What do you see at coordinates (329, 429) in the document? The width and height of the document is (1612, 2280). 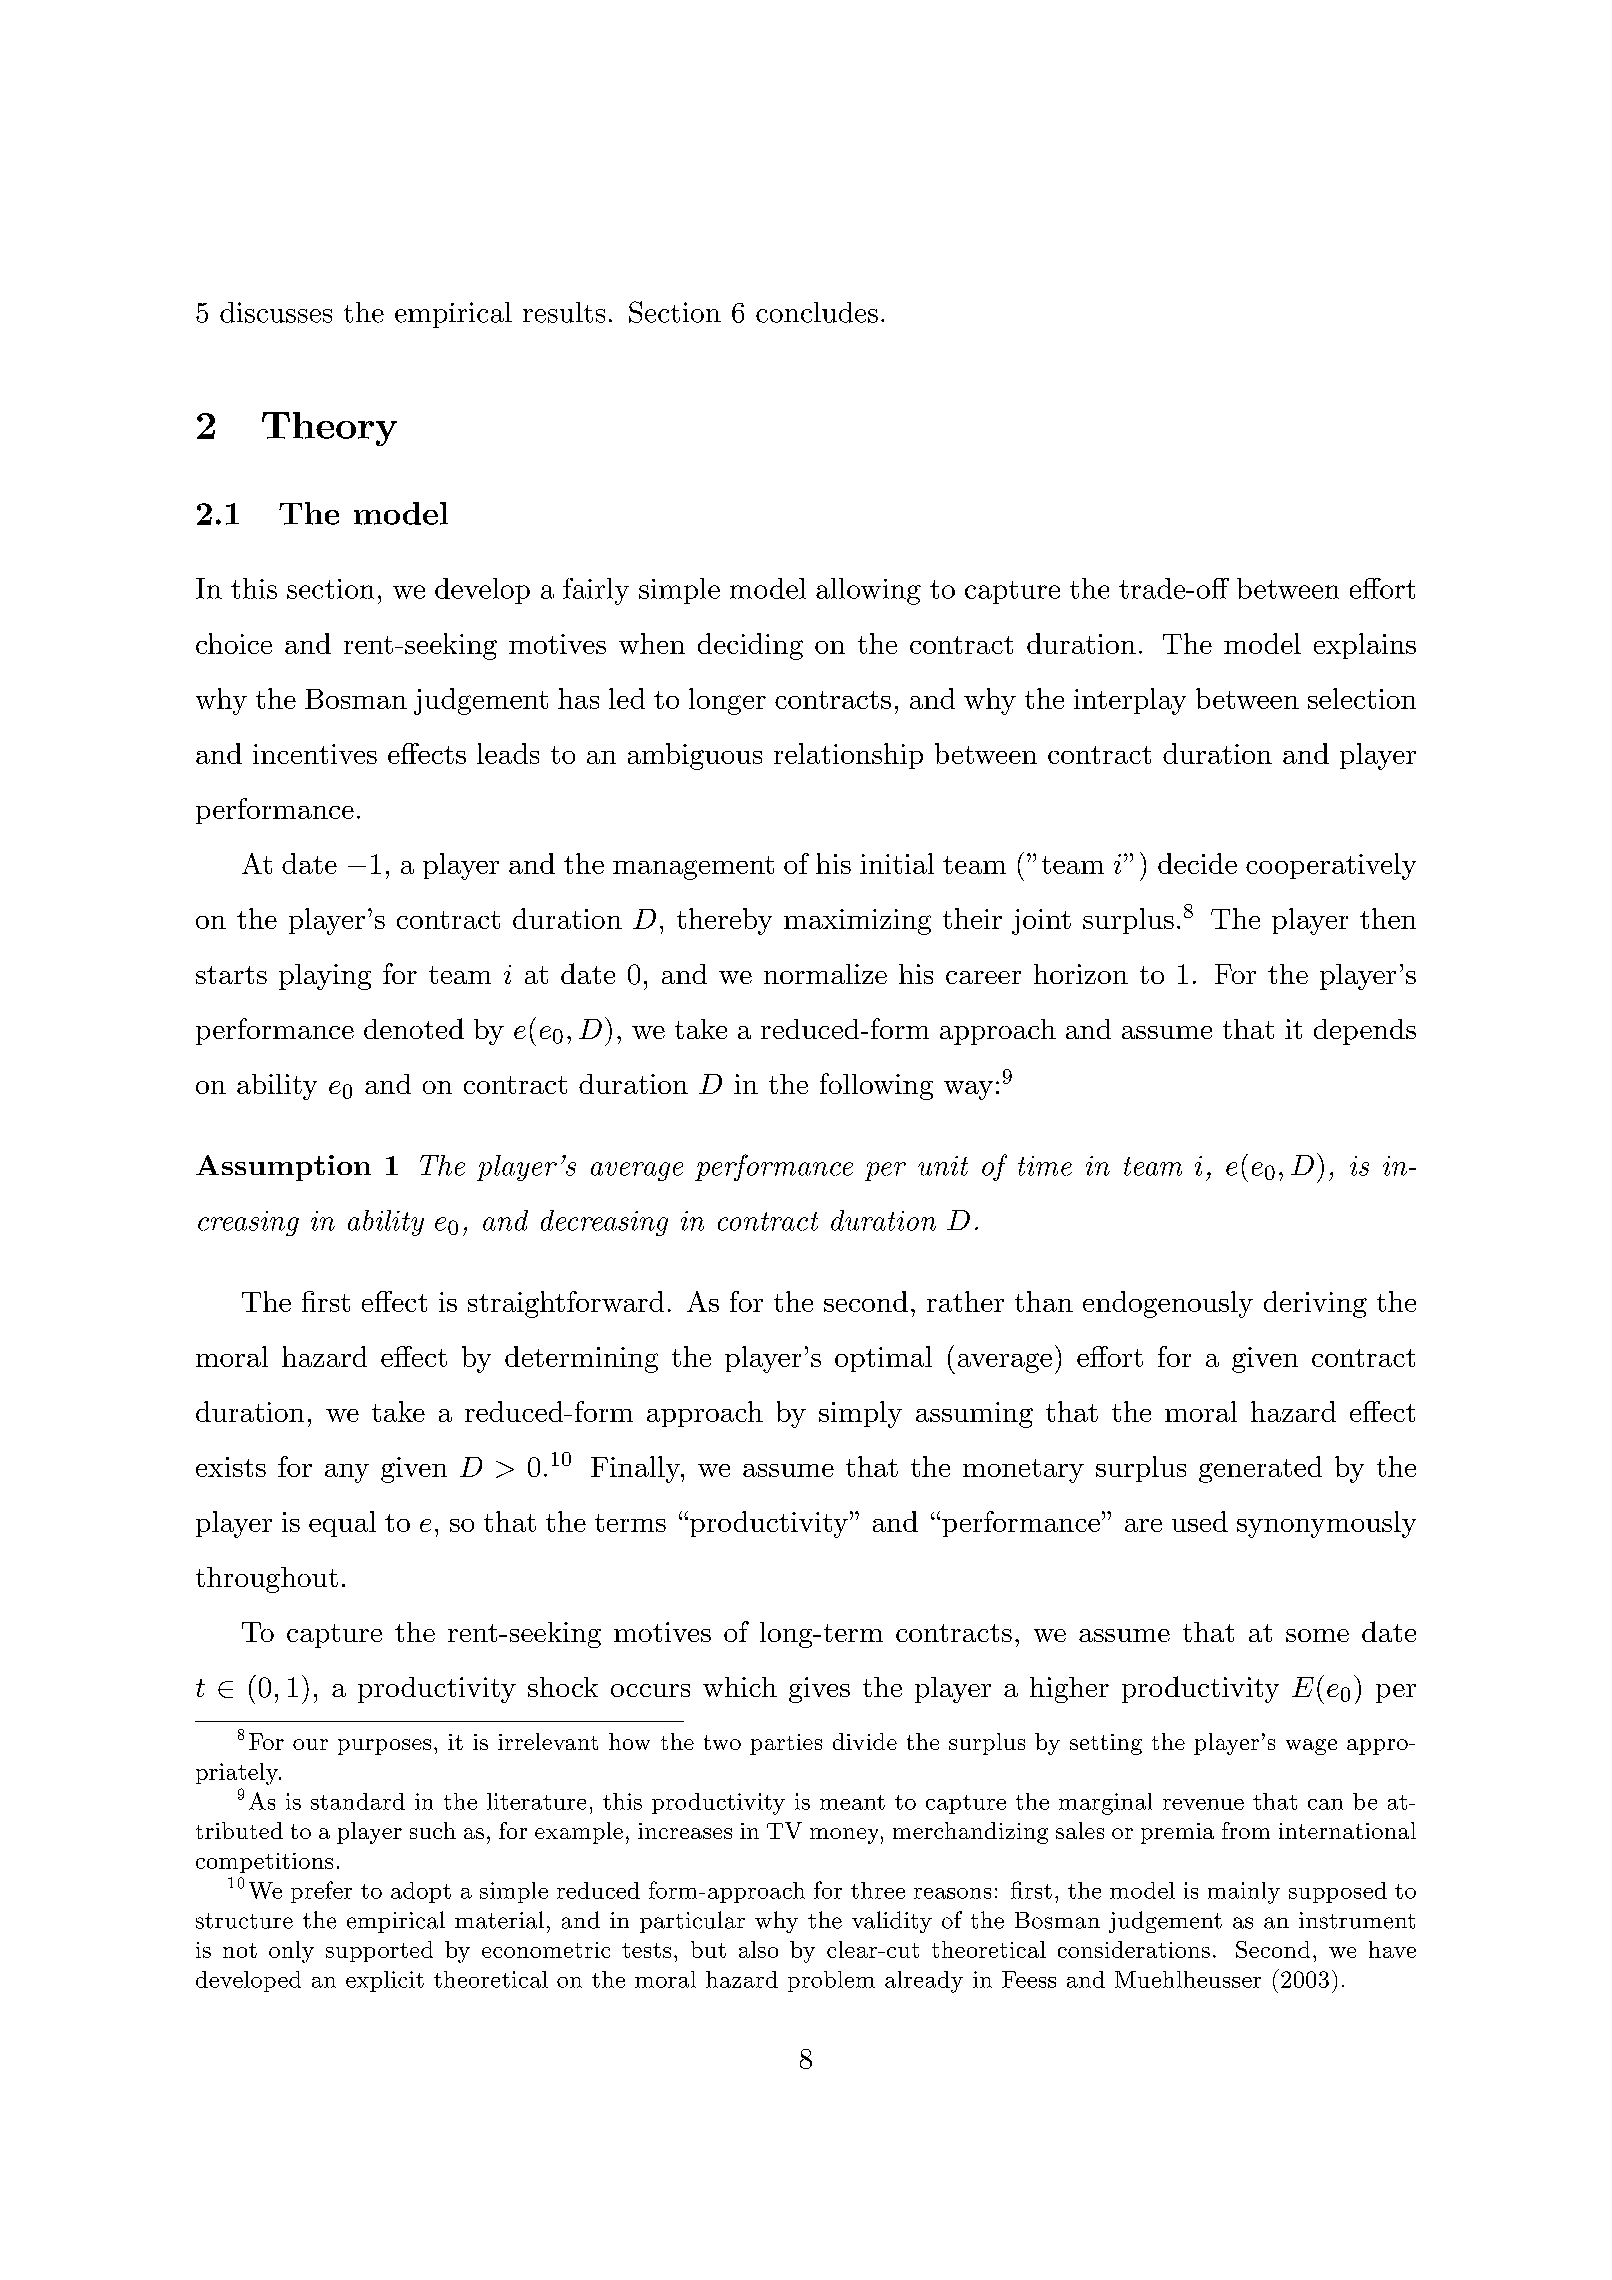 I see `Theory` at bounding box center [329, 429].
